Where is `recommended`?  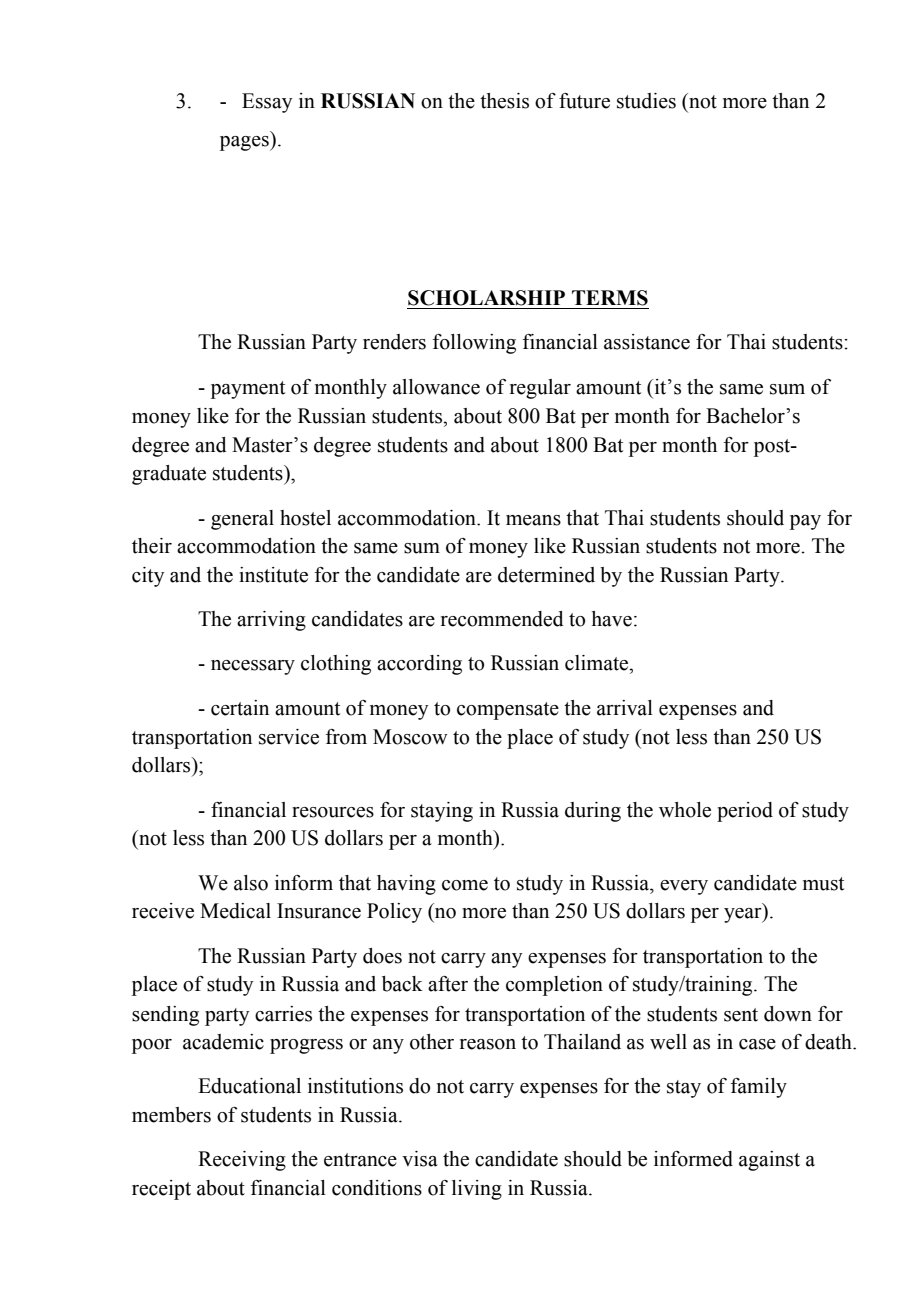
recommended is located at coordinates (502, 619).
